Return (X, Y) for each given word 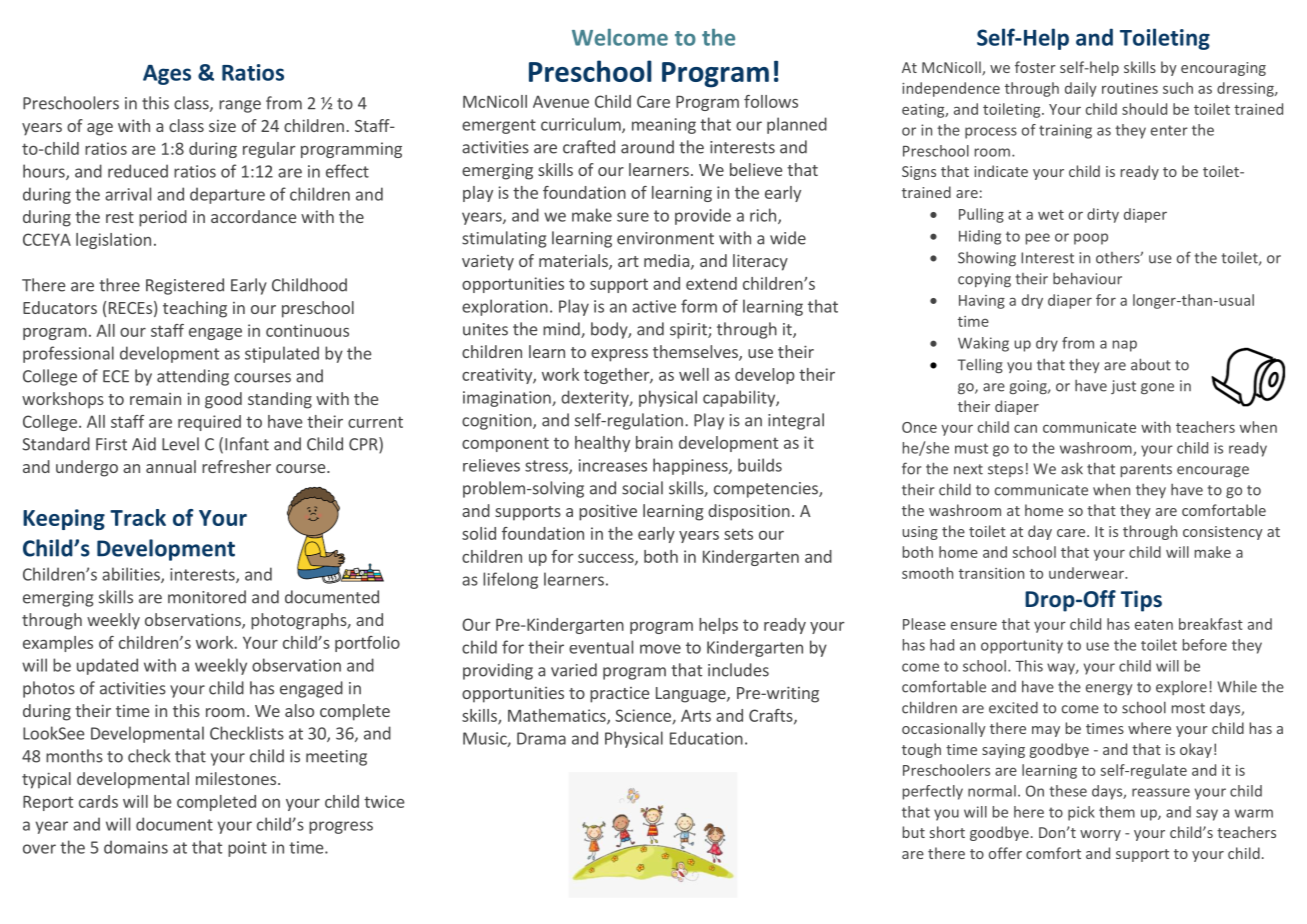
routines (1130, 88)
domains (136, 847)
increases (613, 465)
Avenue (561, 101)
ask (1072, 468)
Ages (167, 75)
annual (171, 466)
